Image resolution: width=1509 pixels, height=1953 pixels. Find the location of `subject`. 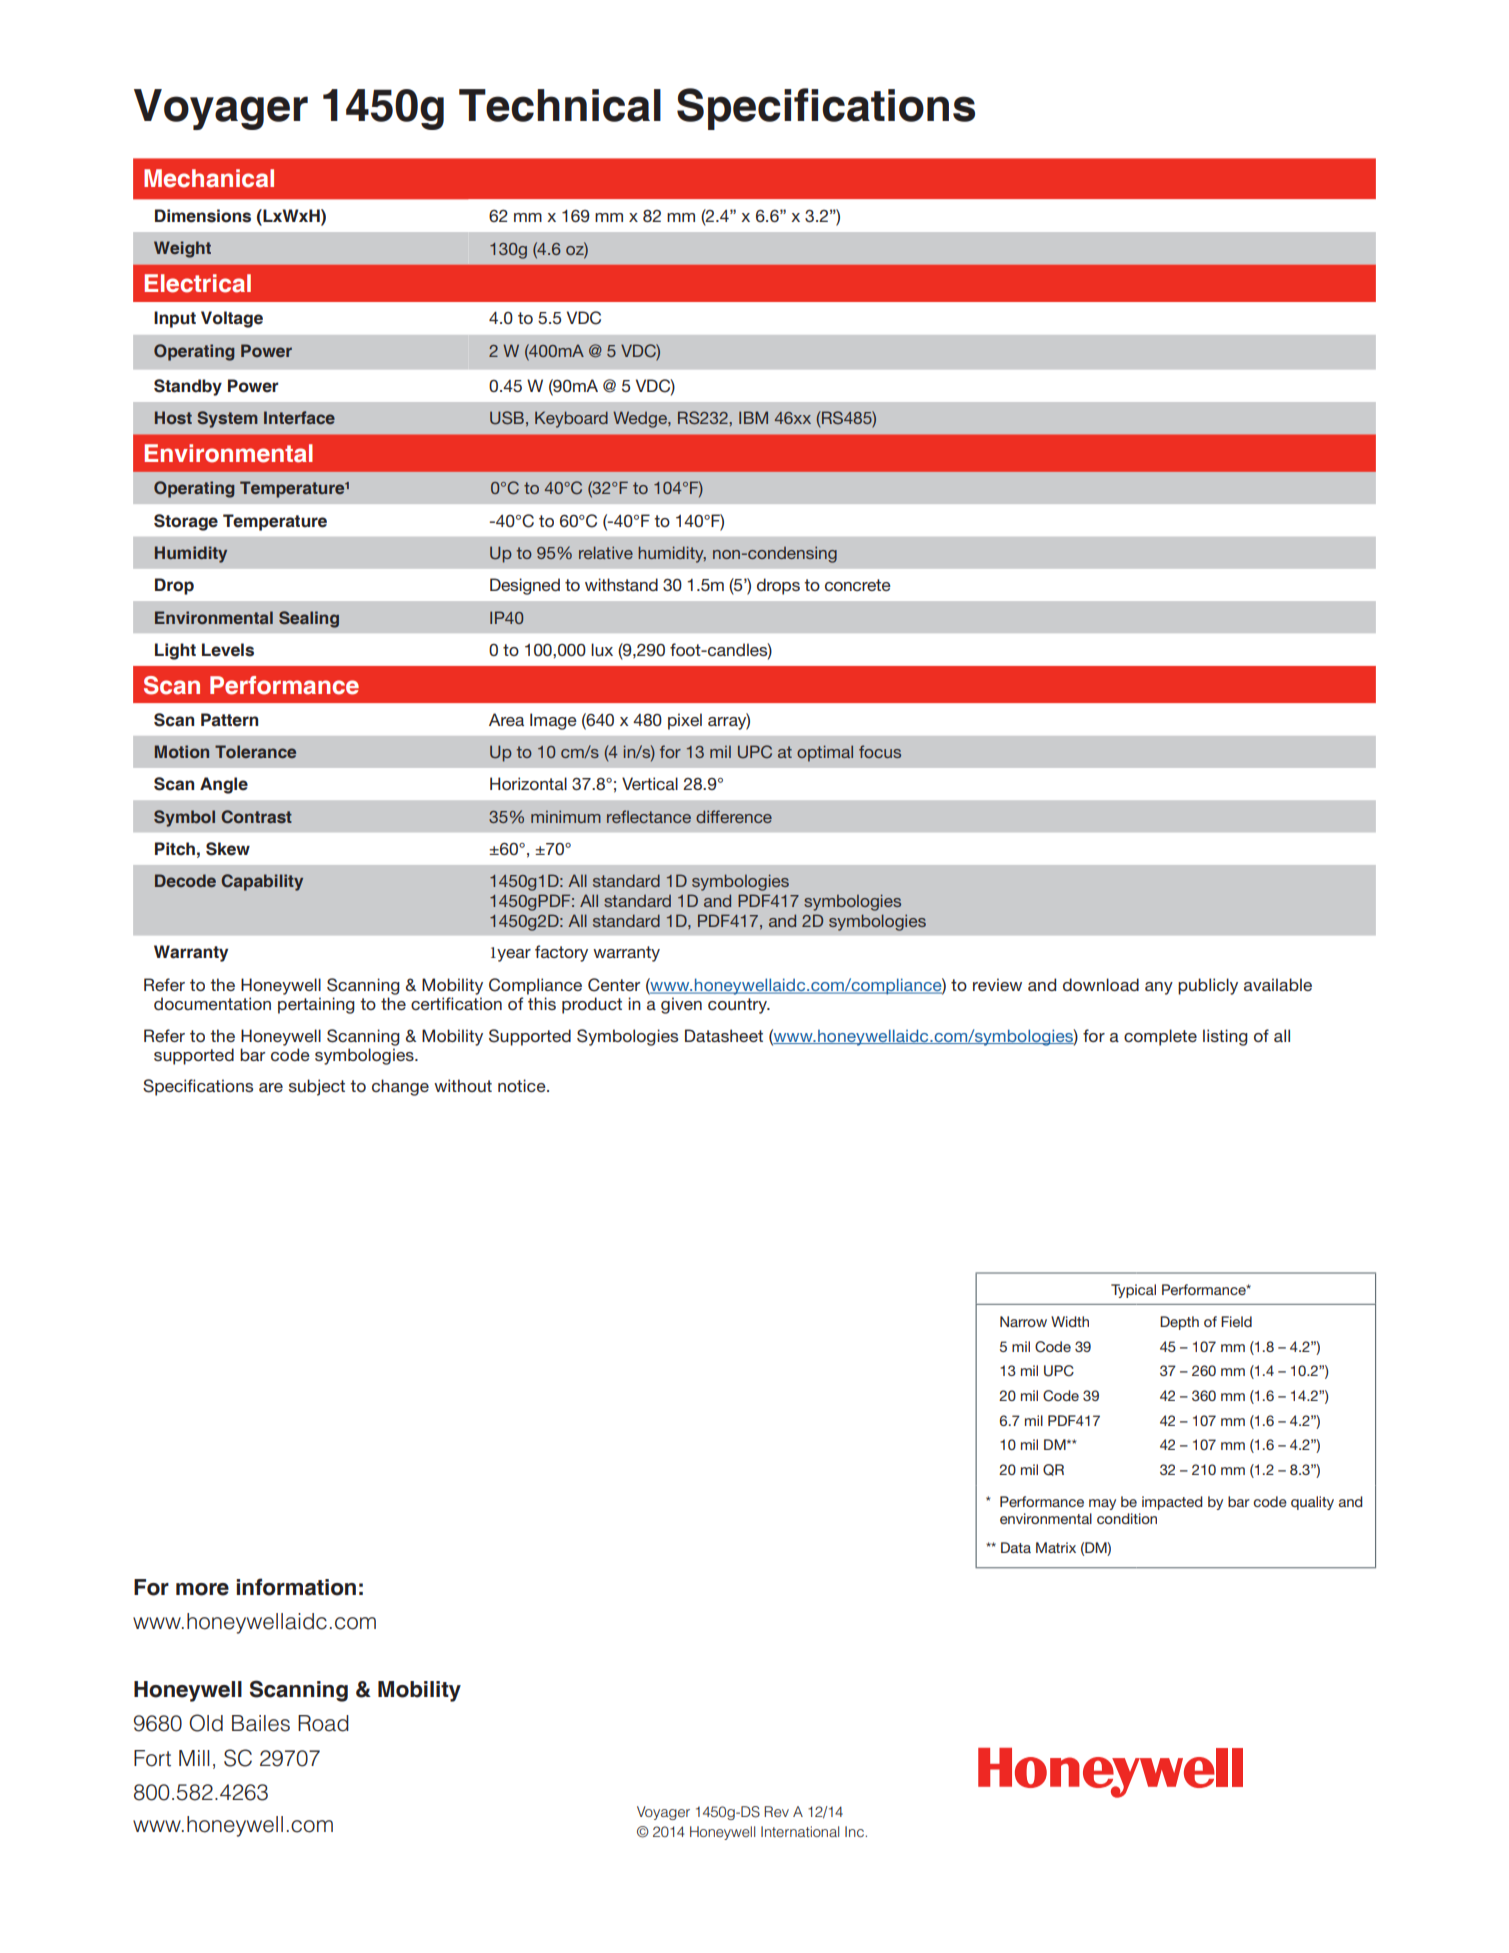

subject is located at coordinates (317, 1087).
